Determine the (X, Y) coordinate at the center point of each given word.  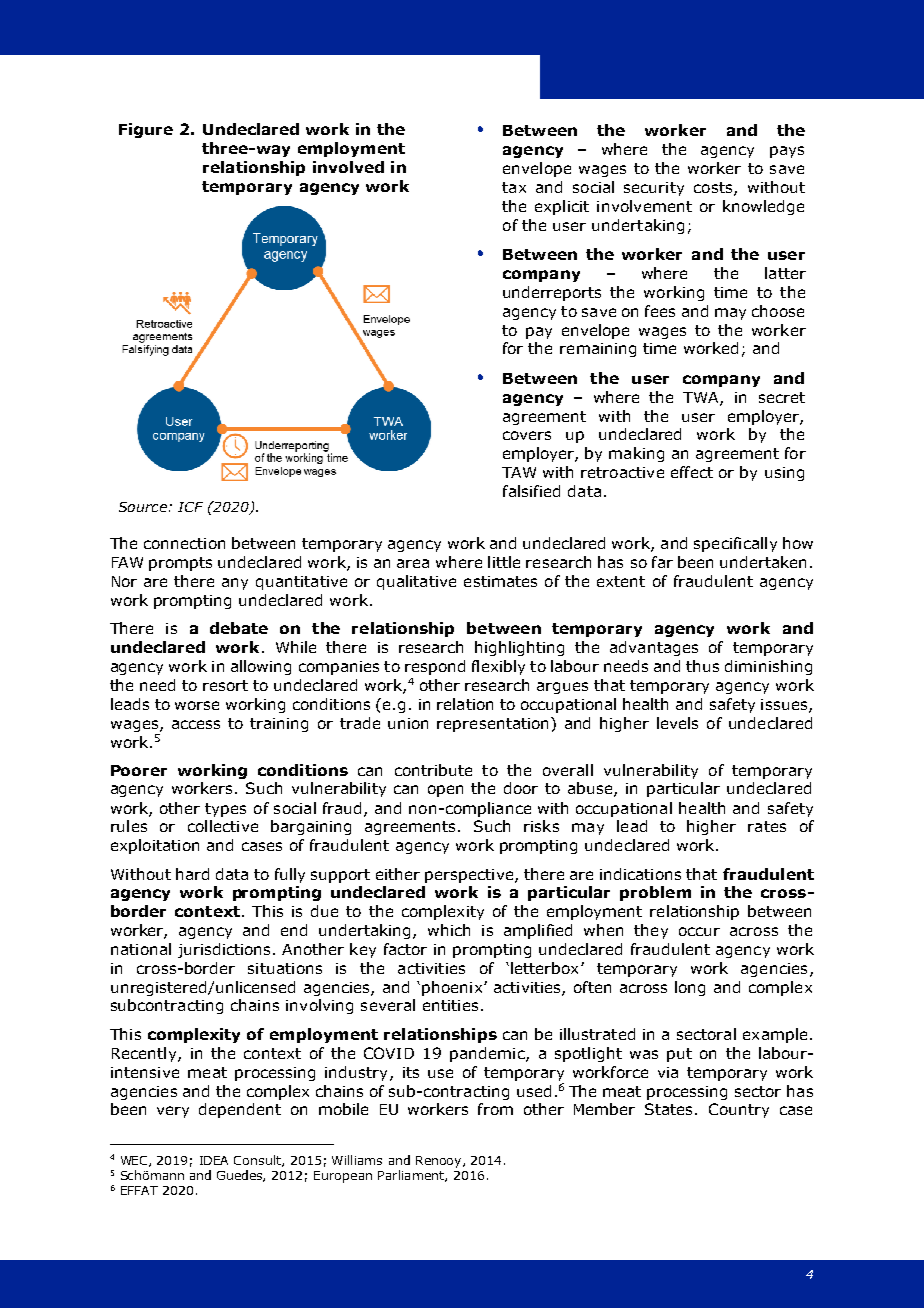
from (495, 1109)
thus (702, 666)
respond (435, 667)
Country (739, 1110)
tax (514, 187)
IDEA (214, 1160)
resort (225, 685)
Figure (146, 130)
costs (714, 189)
